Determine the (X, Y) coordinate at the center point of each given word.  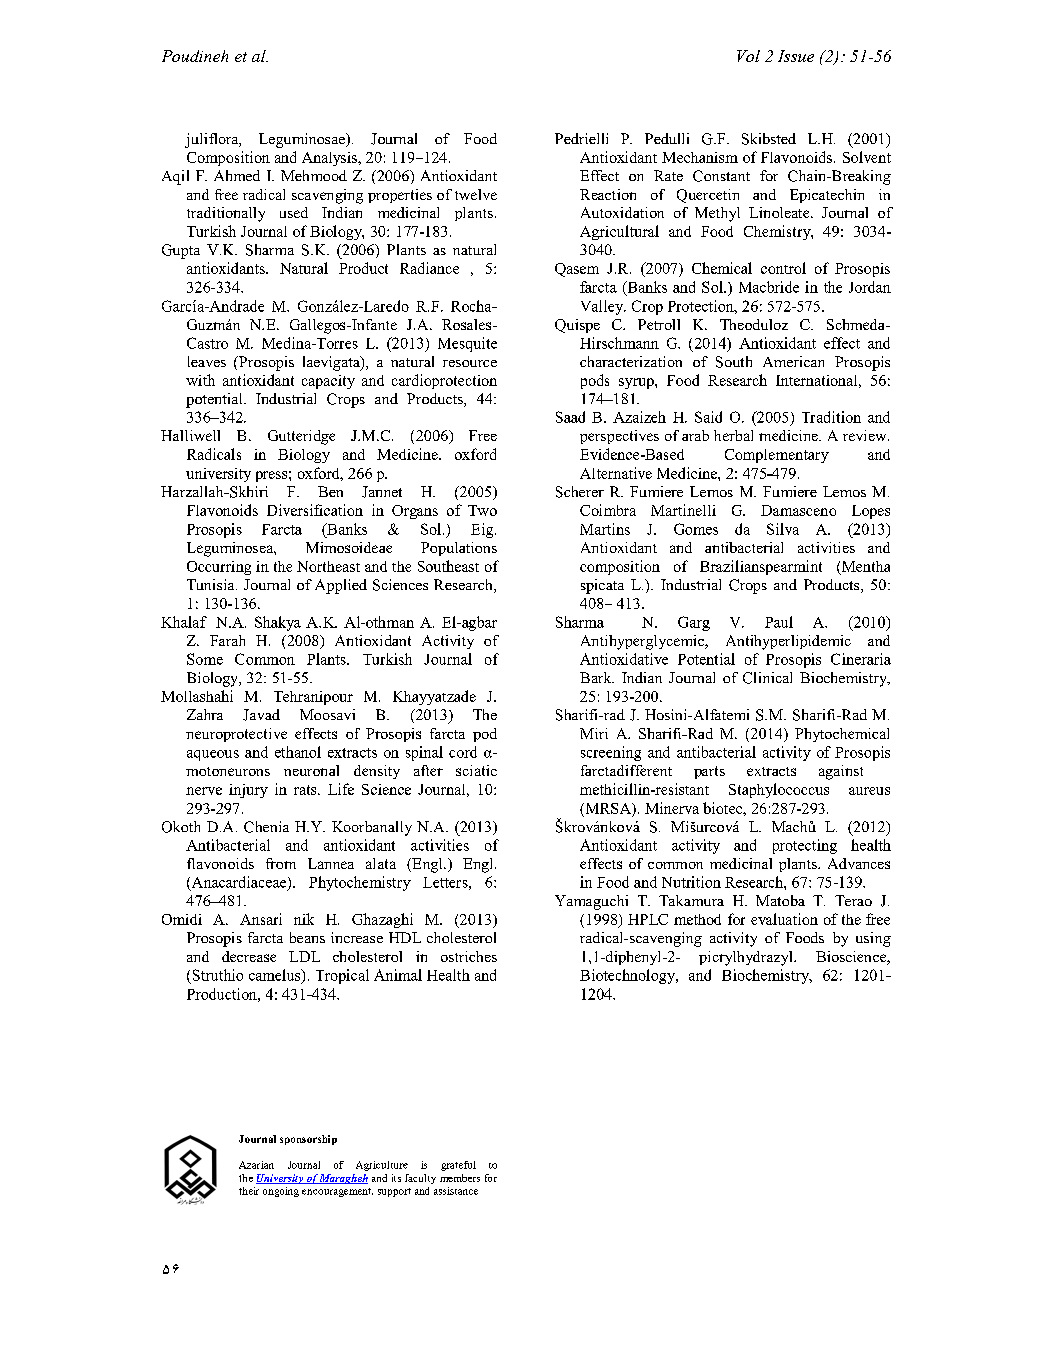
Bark (597, 677)
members (460, 1178)
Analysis (331, 159)
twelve (476, 194)
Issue (796, 56)
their (249, 1191)
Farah (227, 640)
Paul (779, 622)
